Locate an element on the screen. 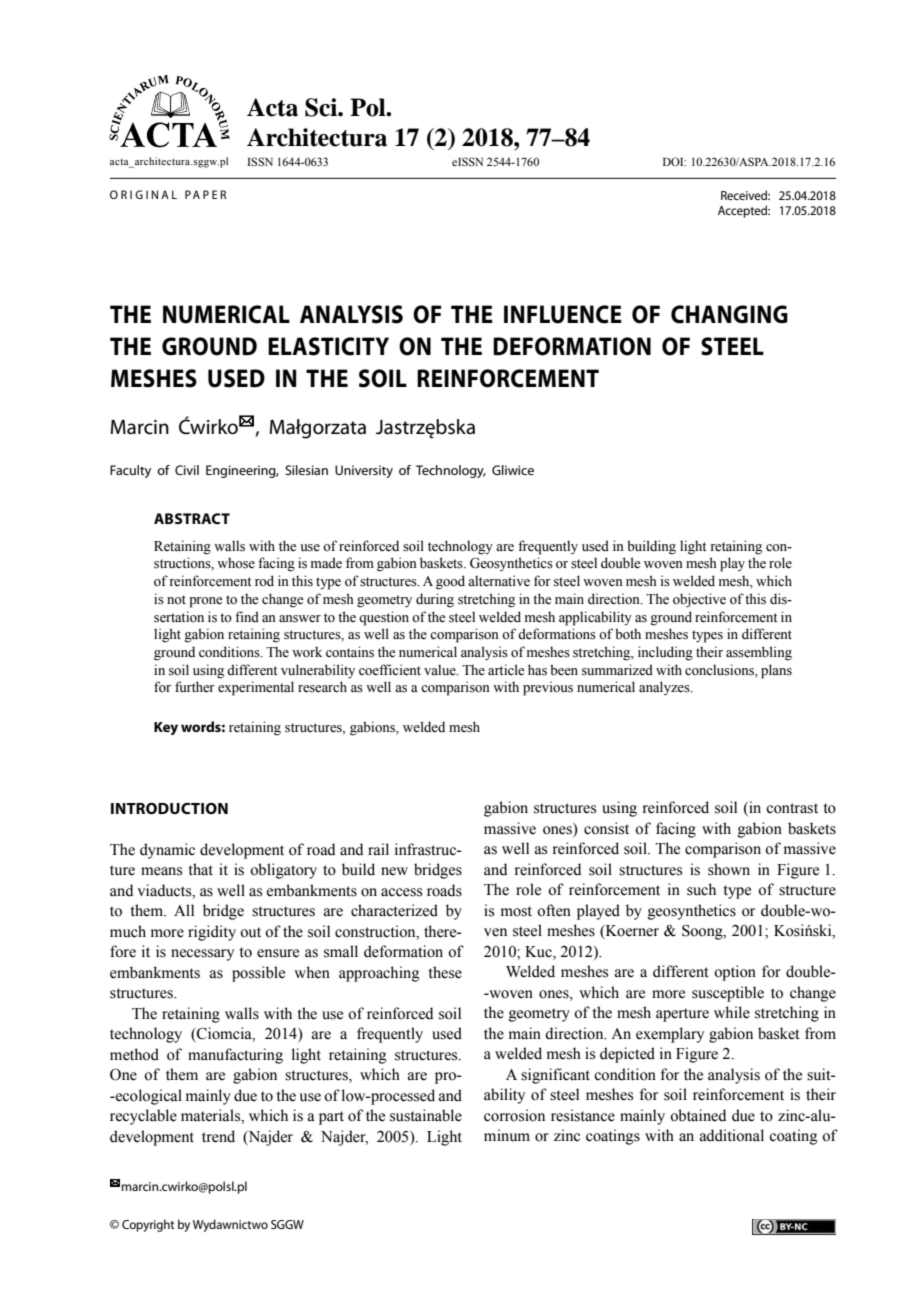 Image resolution: width=924 pixels, height=1308 pixels. sustainable is located at coordinates (426, 1115).
